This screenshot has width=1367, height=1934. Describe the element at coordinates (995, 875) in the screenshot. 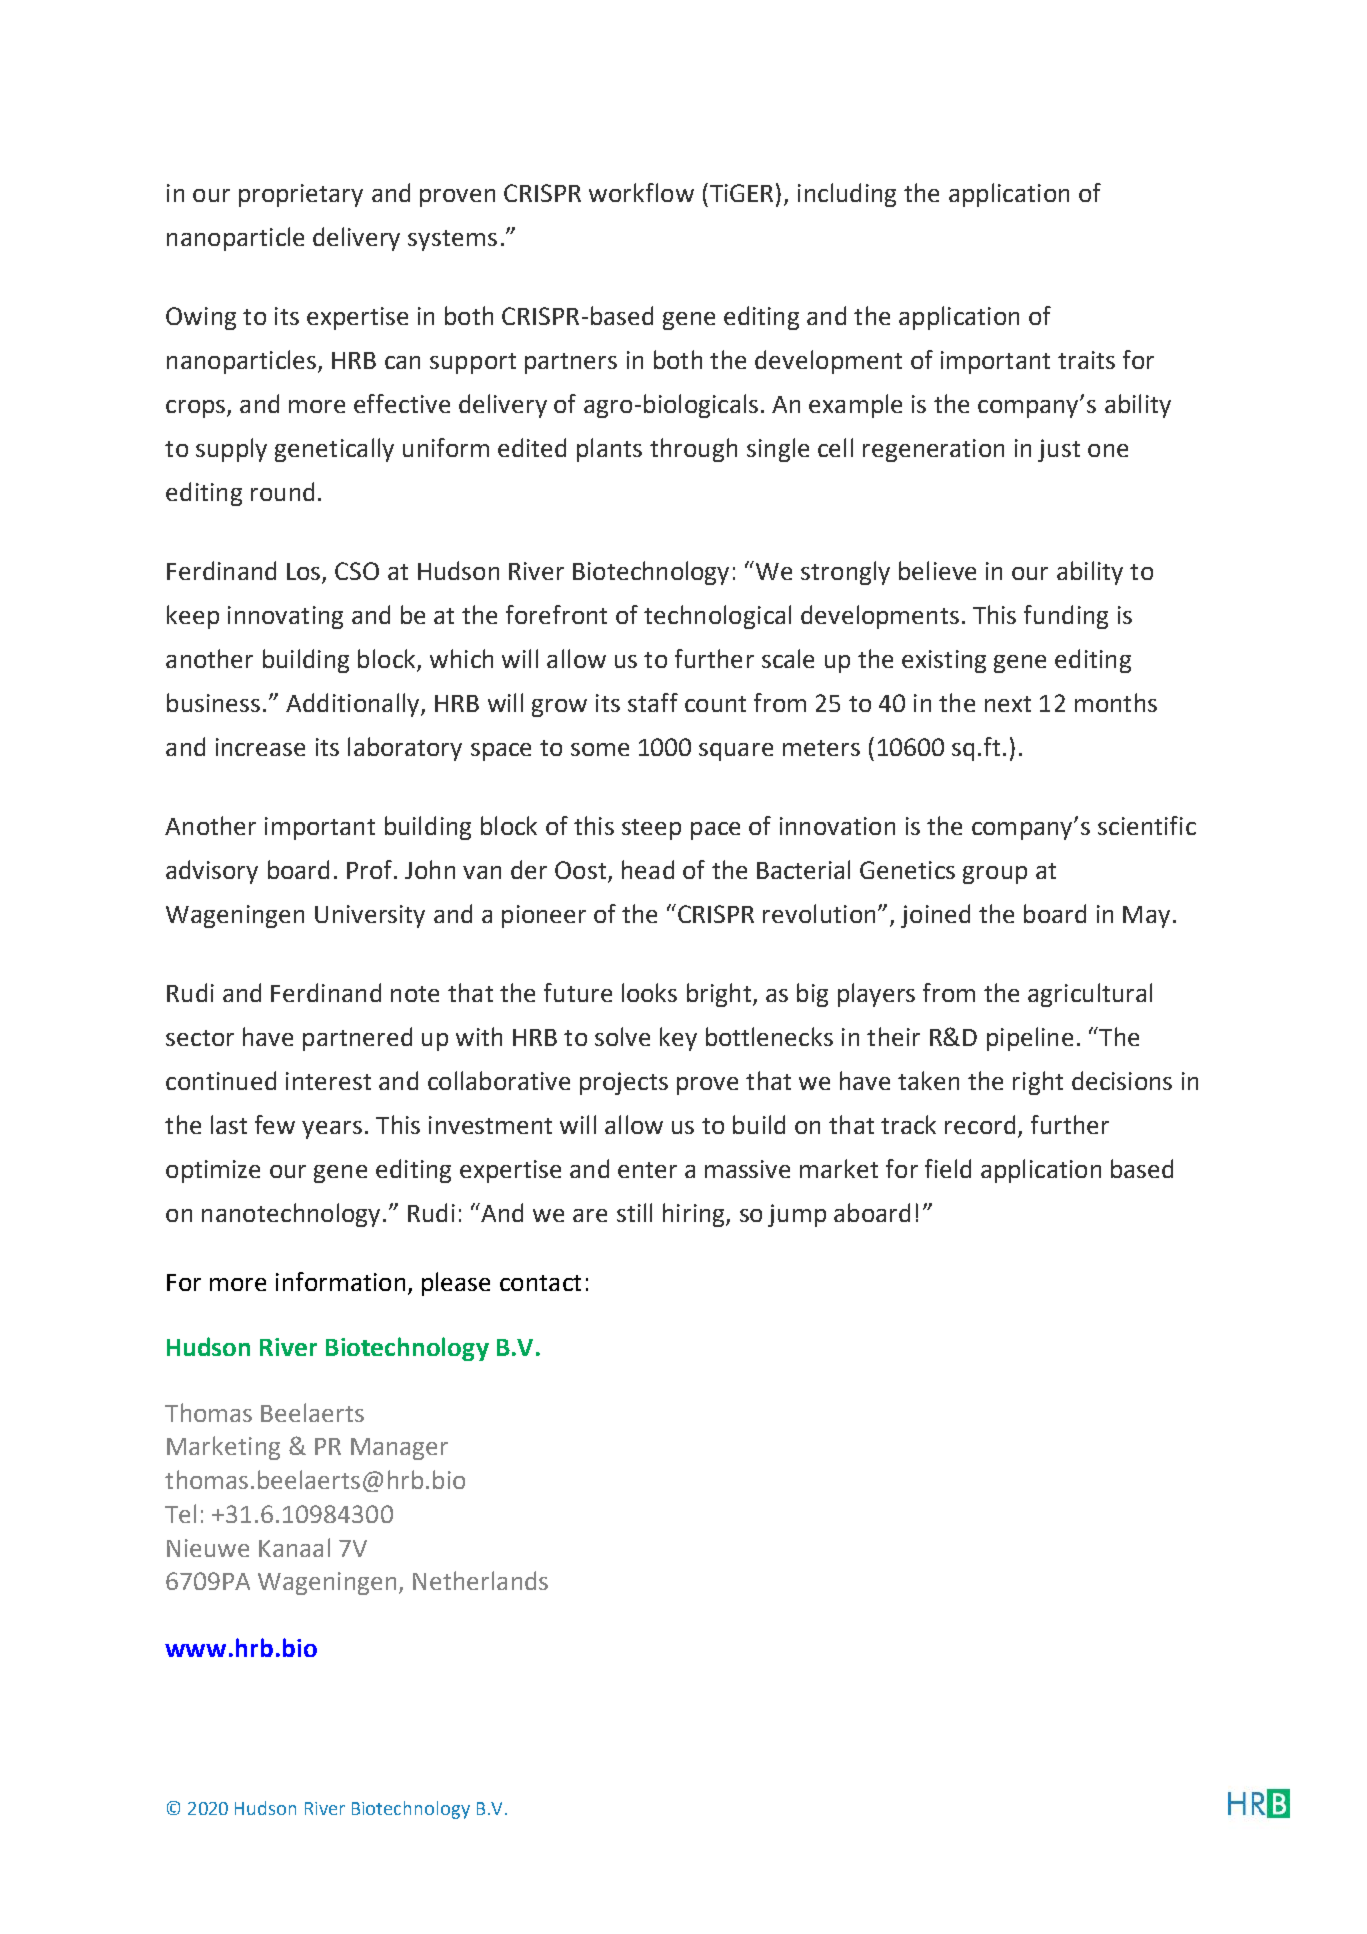

I see `group` at that location.
